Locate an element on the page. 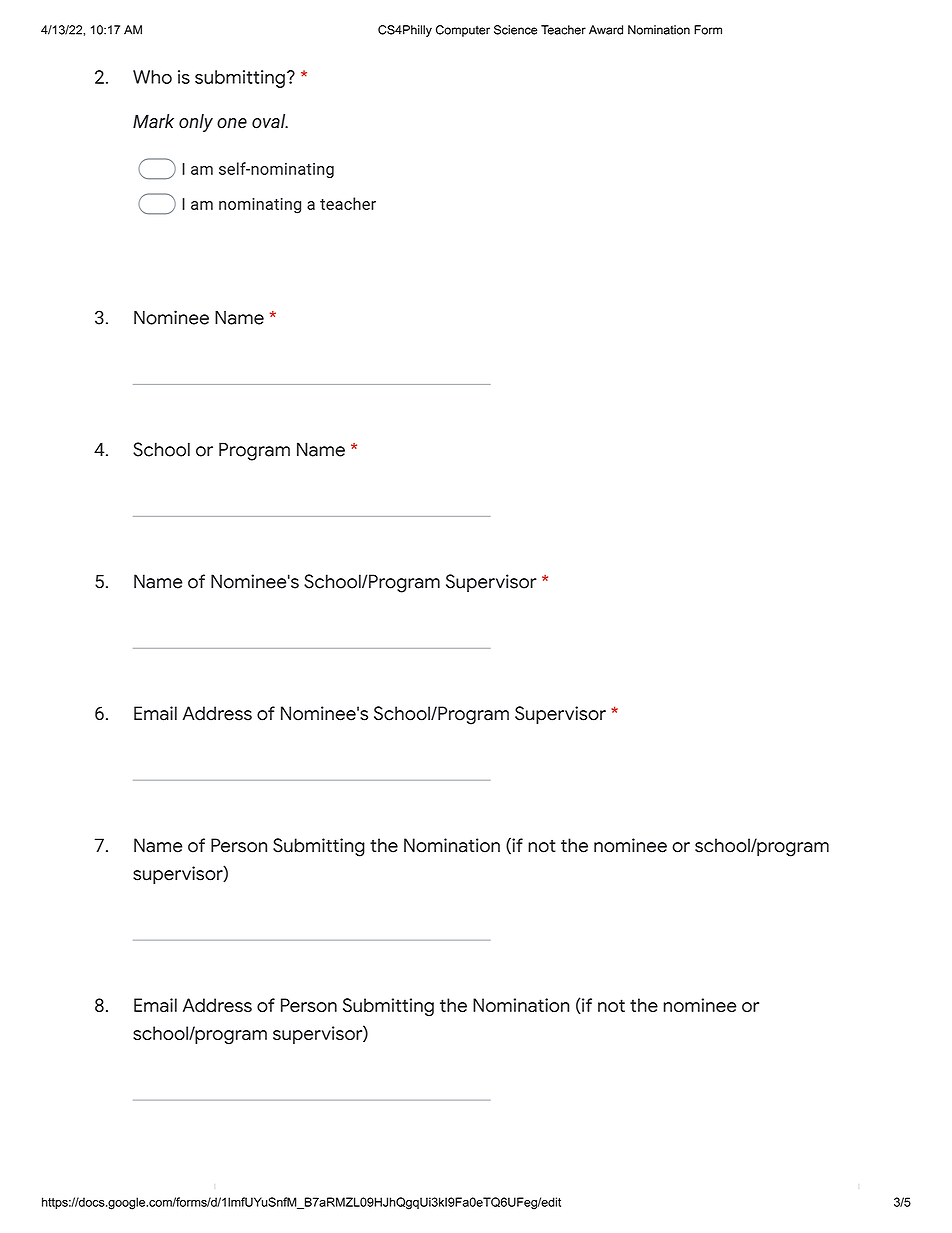  Award is located at coordinates (606, 30).
